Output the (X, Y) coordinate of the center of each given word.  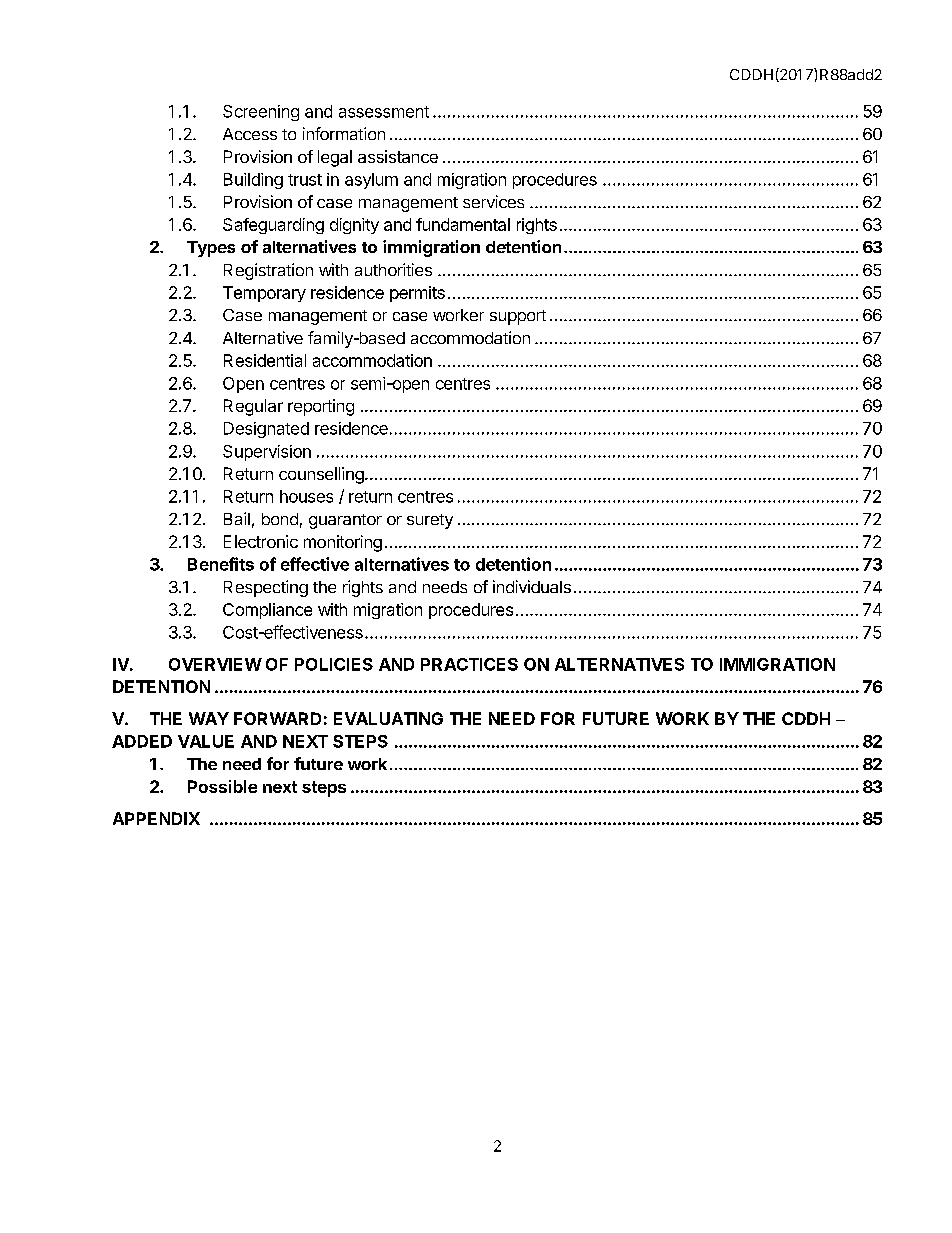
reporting (321, 407)
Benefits (221, 564)
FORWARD (277, 718)
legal (335, 158)
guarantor (345, 521)
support (518, 317)
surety (430, 521)
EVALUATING (388, 718)
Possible (222, 786)
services (493, 201)
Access (250, 134)
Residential (265, 360)
